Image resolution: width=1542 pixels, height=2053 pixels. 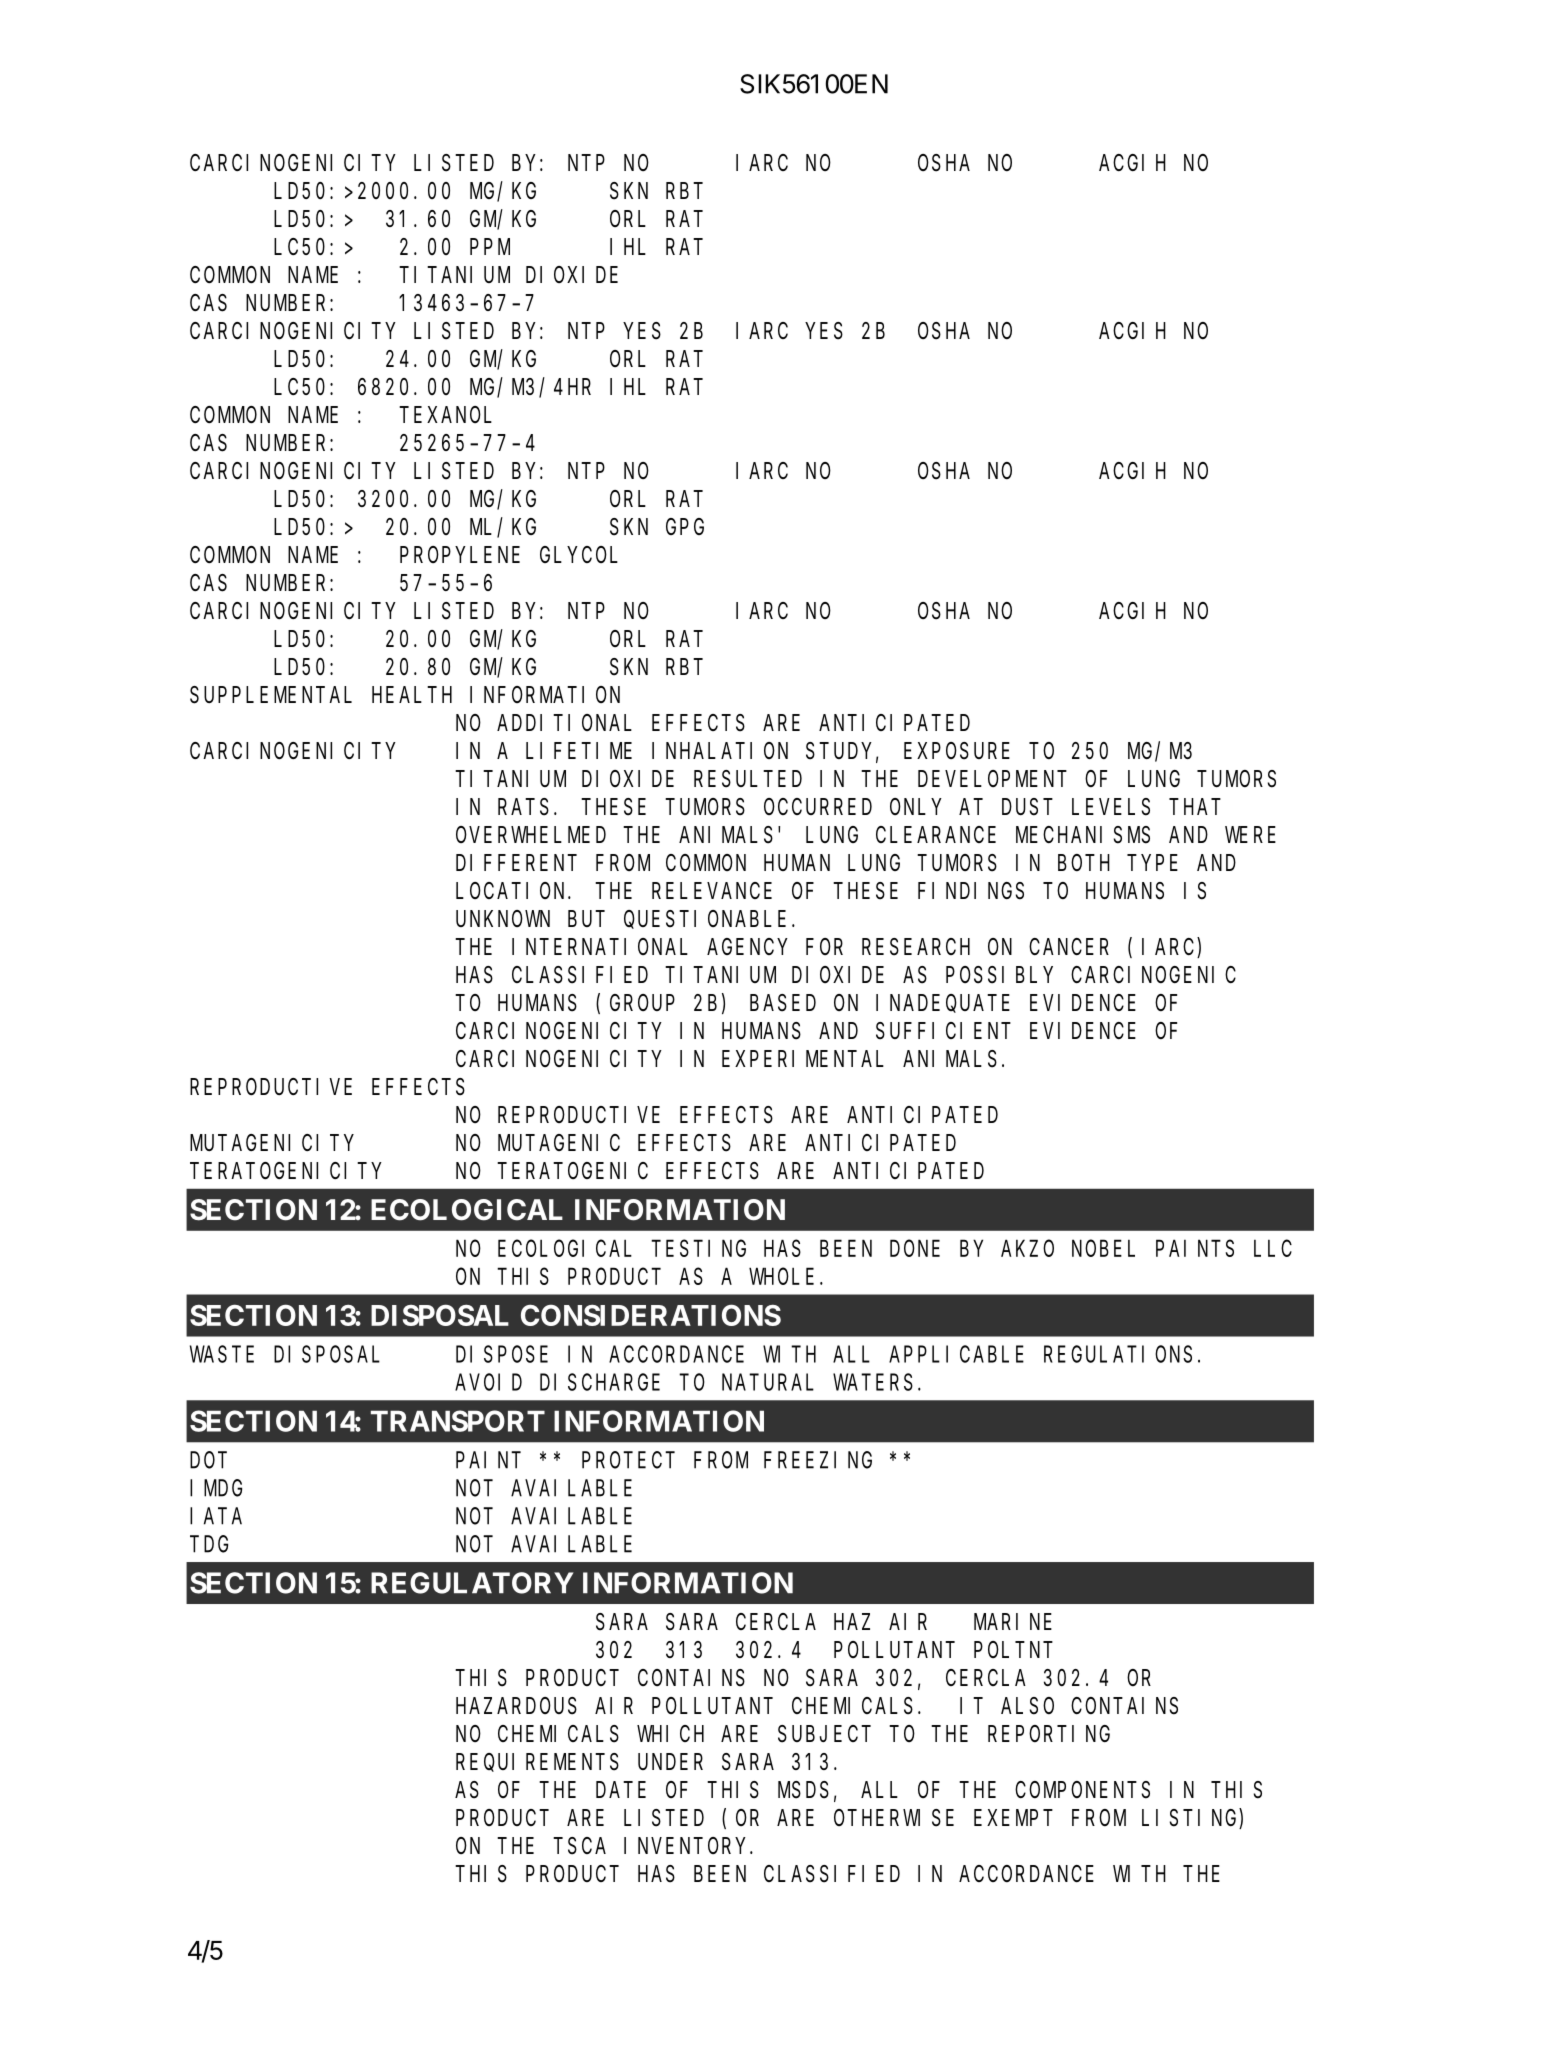 What do you see at coordinates (458, 1421) in the screenshot?
I see `TRANSPORT` at bounding box center [458, 1421].
